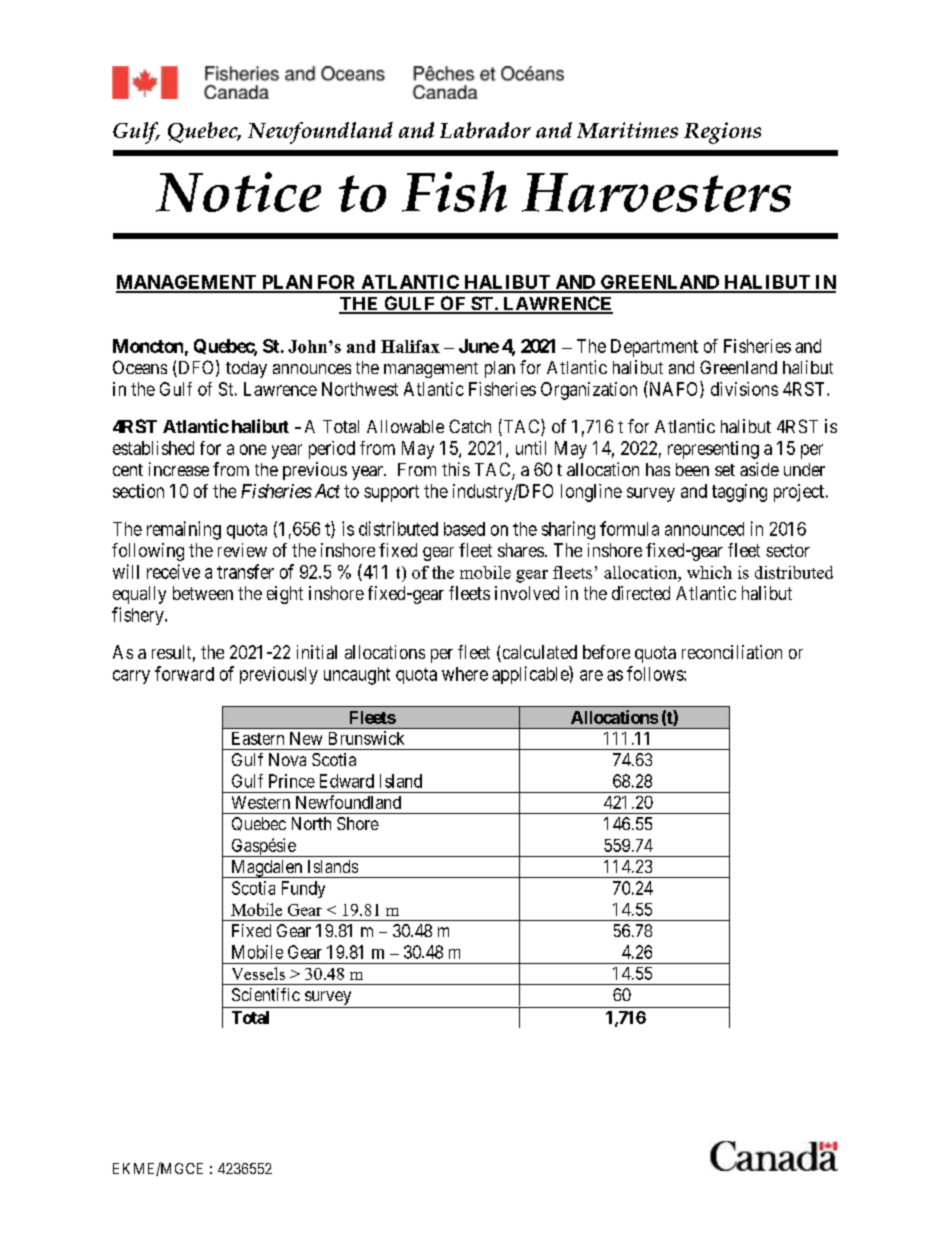 This image has width=952, height=1233. Describe the element at coordinates (722, 133) in the image. I see `Regions` at that location.
